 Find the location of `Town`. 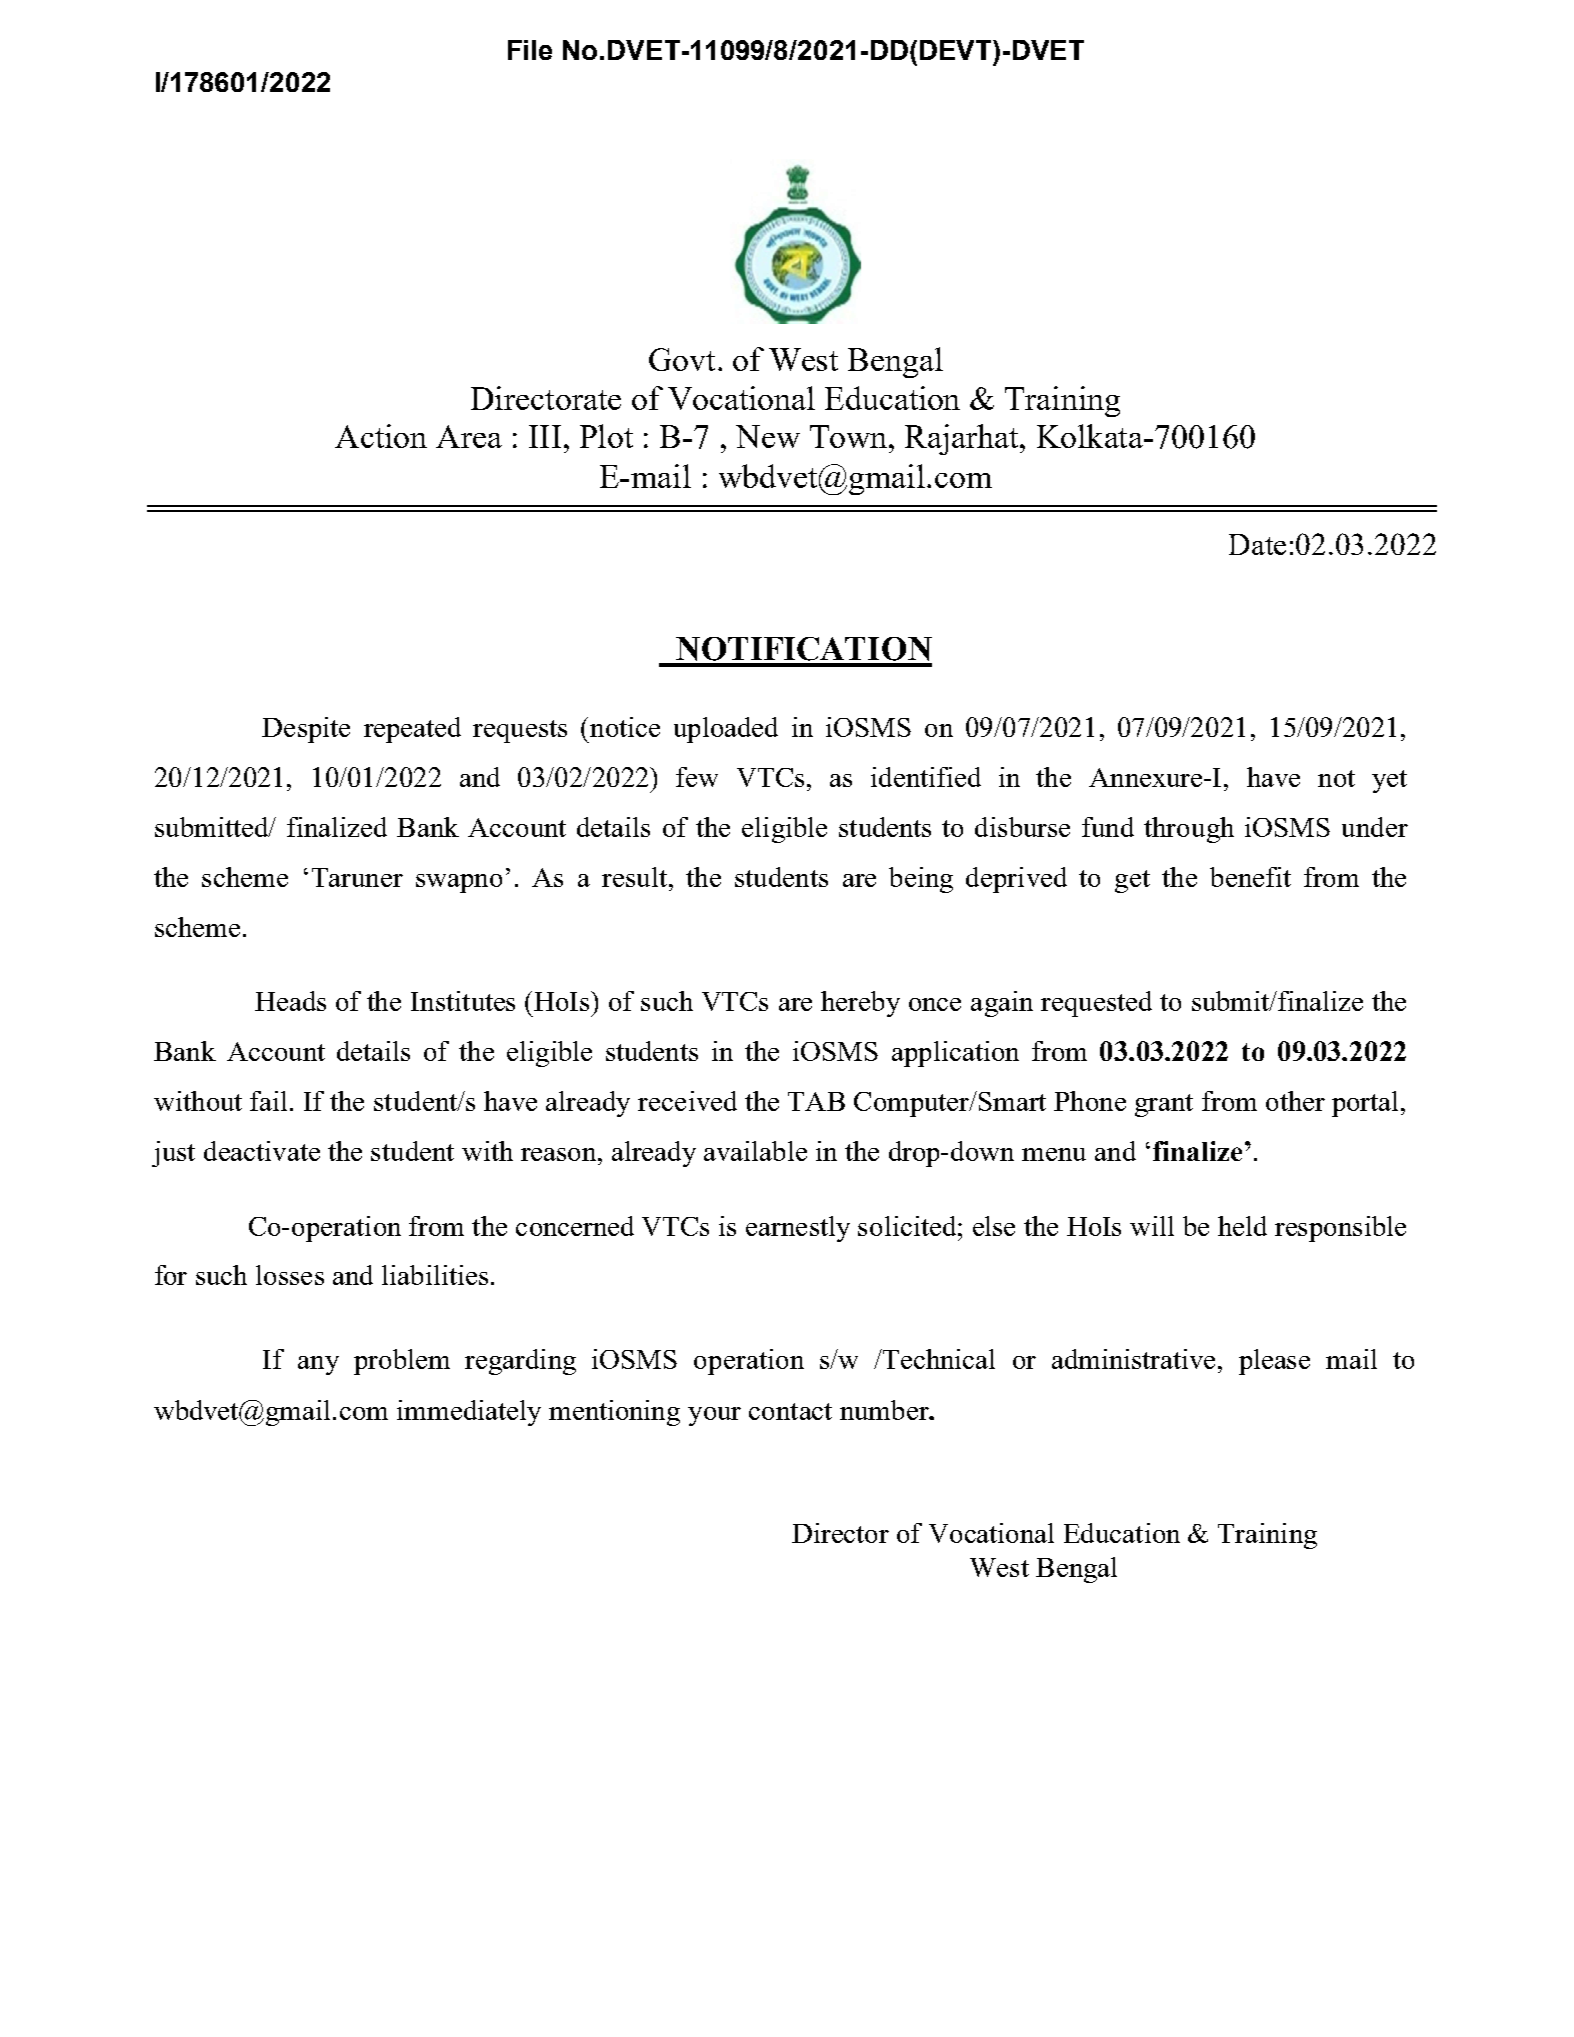

Town is located at coordinates (850, 436).
